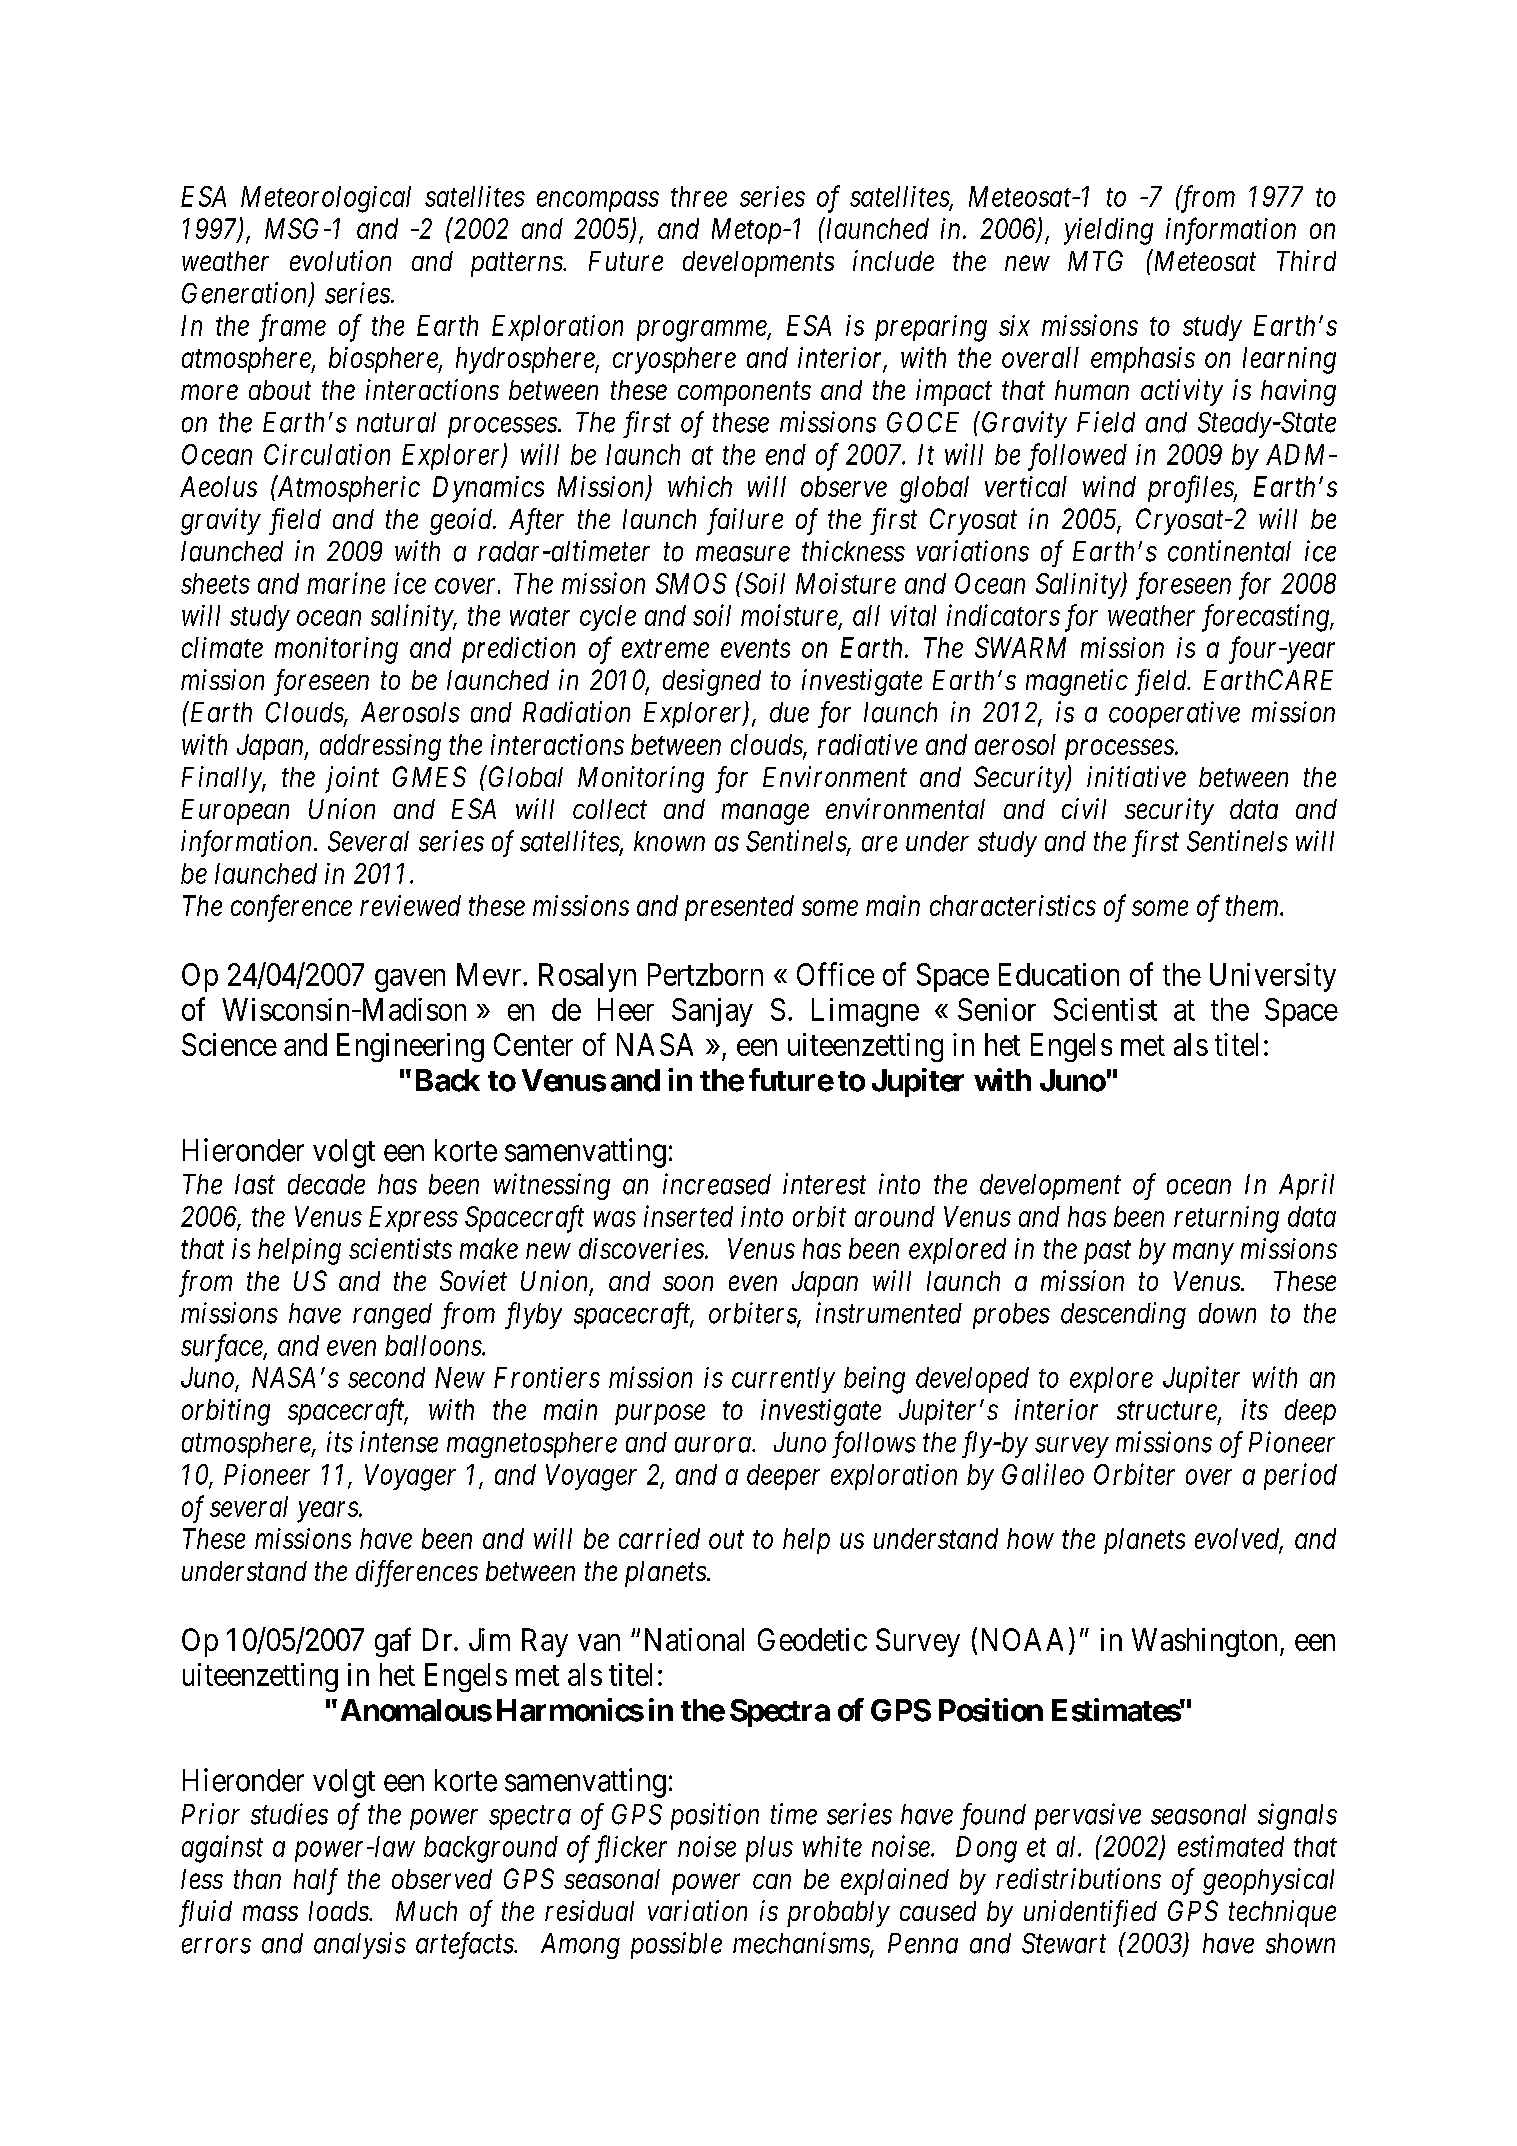 This screenshot has height=2146, width=1517. I want to click on loads, so click(339, 1911).
